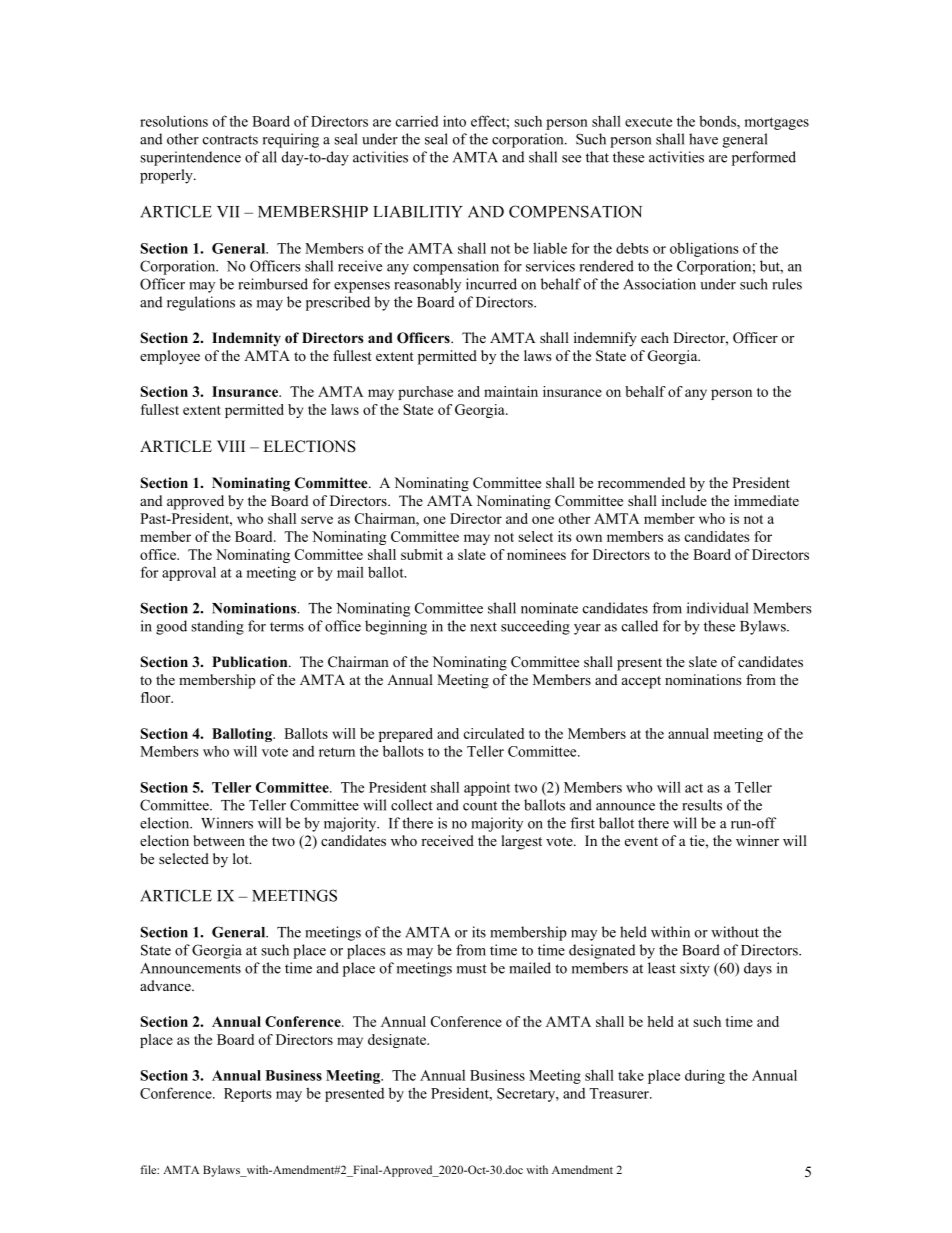 The image size is (952, 1233). I want to click on next, so click(483, 627).
